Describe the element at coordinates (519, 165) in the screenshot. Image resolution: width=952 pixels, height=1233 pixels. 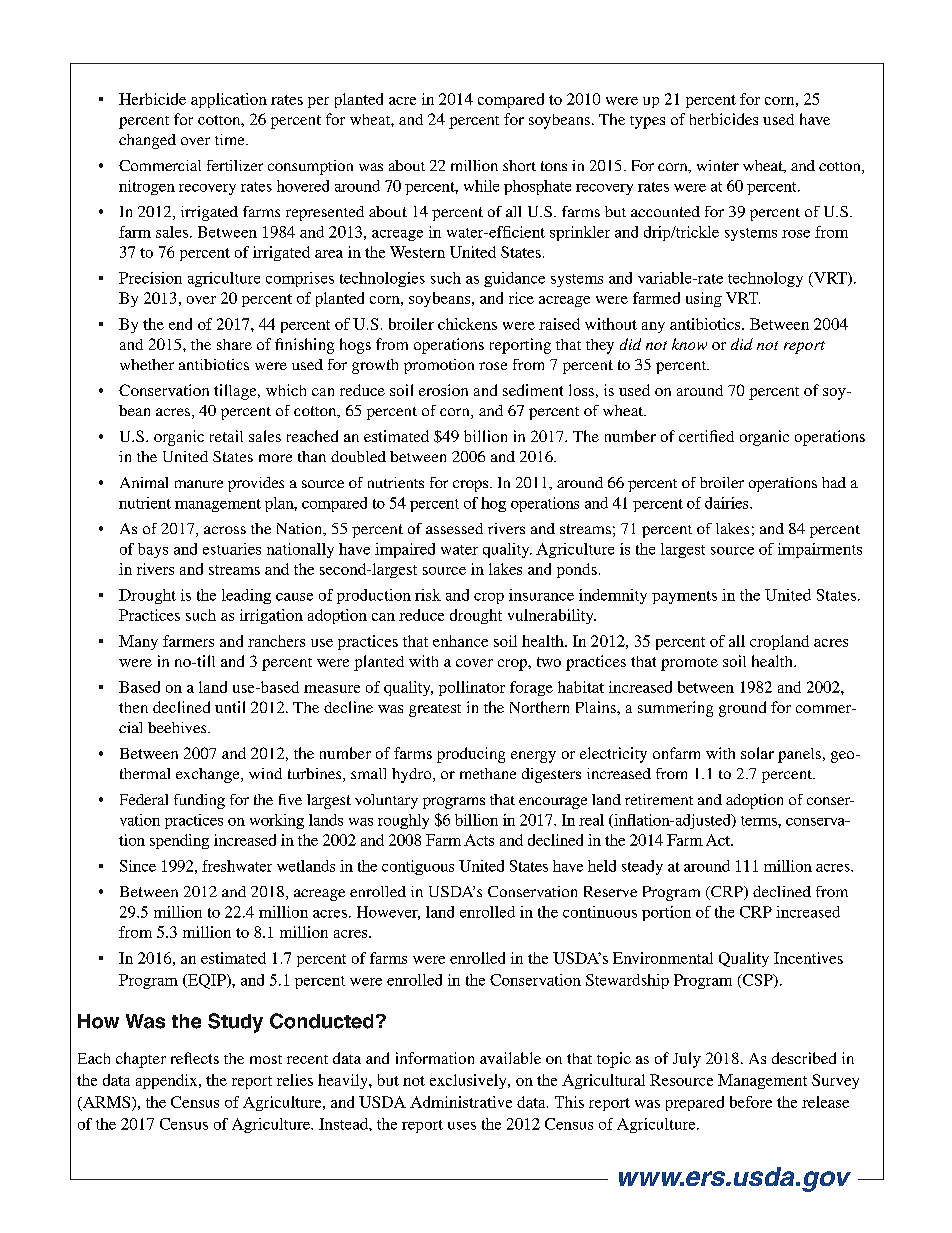
I see `short` at that location.
